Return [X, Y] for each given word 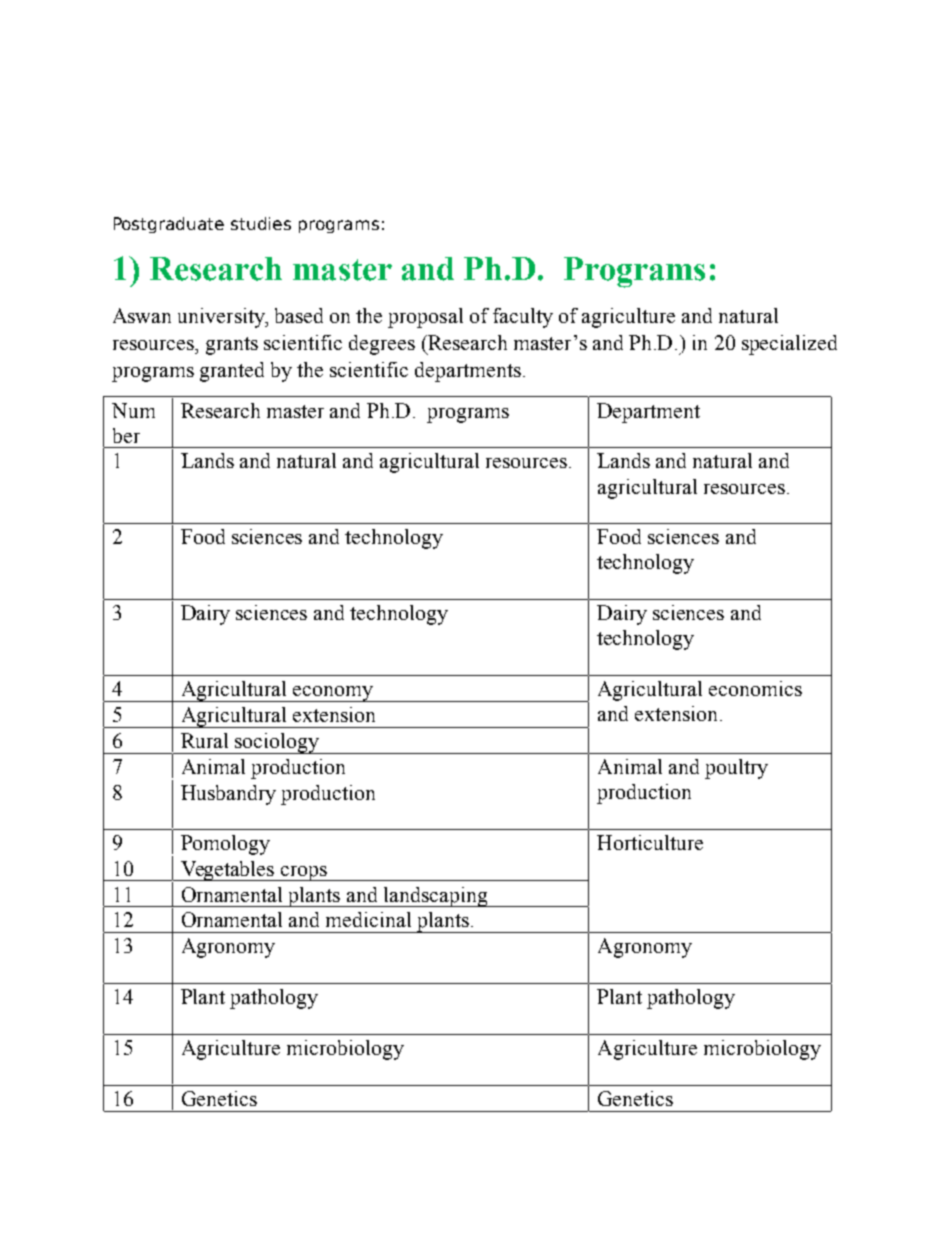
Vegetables [228, 871]
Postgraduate [169, 225]
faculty [523, 318]
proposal [425, 318]
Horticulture [650, 842]
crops [304, 873]
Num [133, 410]
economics [755, 688]
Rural [204, 740]
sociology [277, 743]
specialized [789, 345]
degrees [382, 345]
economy [333, 694]
